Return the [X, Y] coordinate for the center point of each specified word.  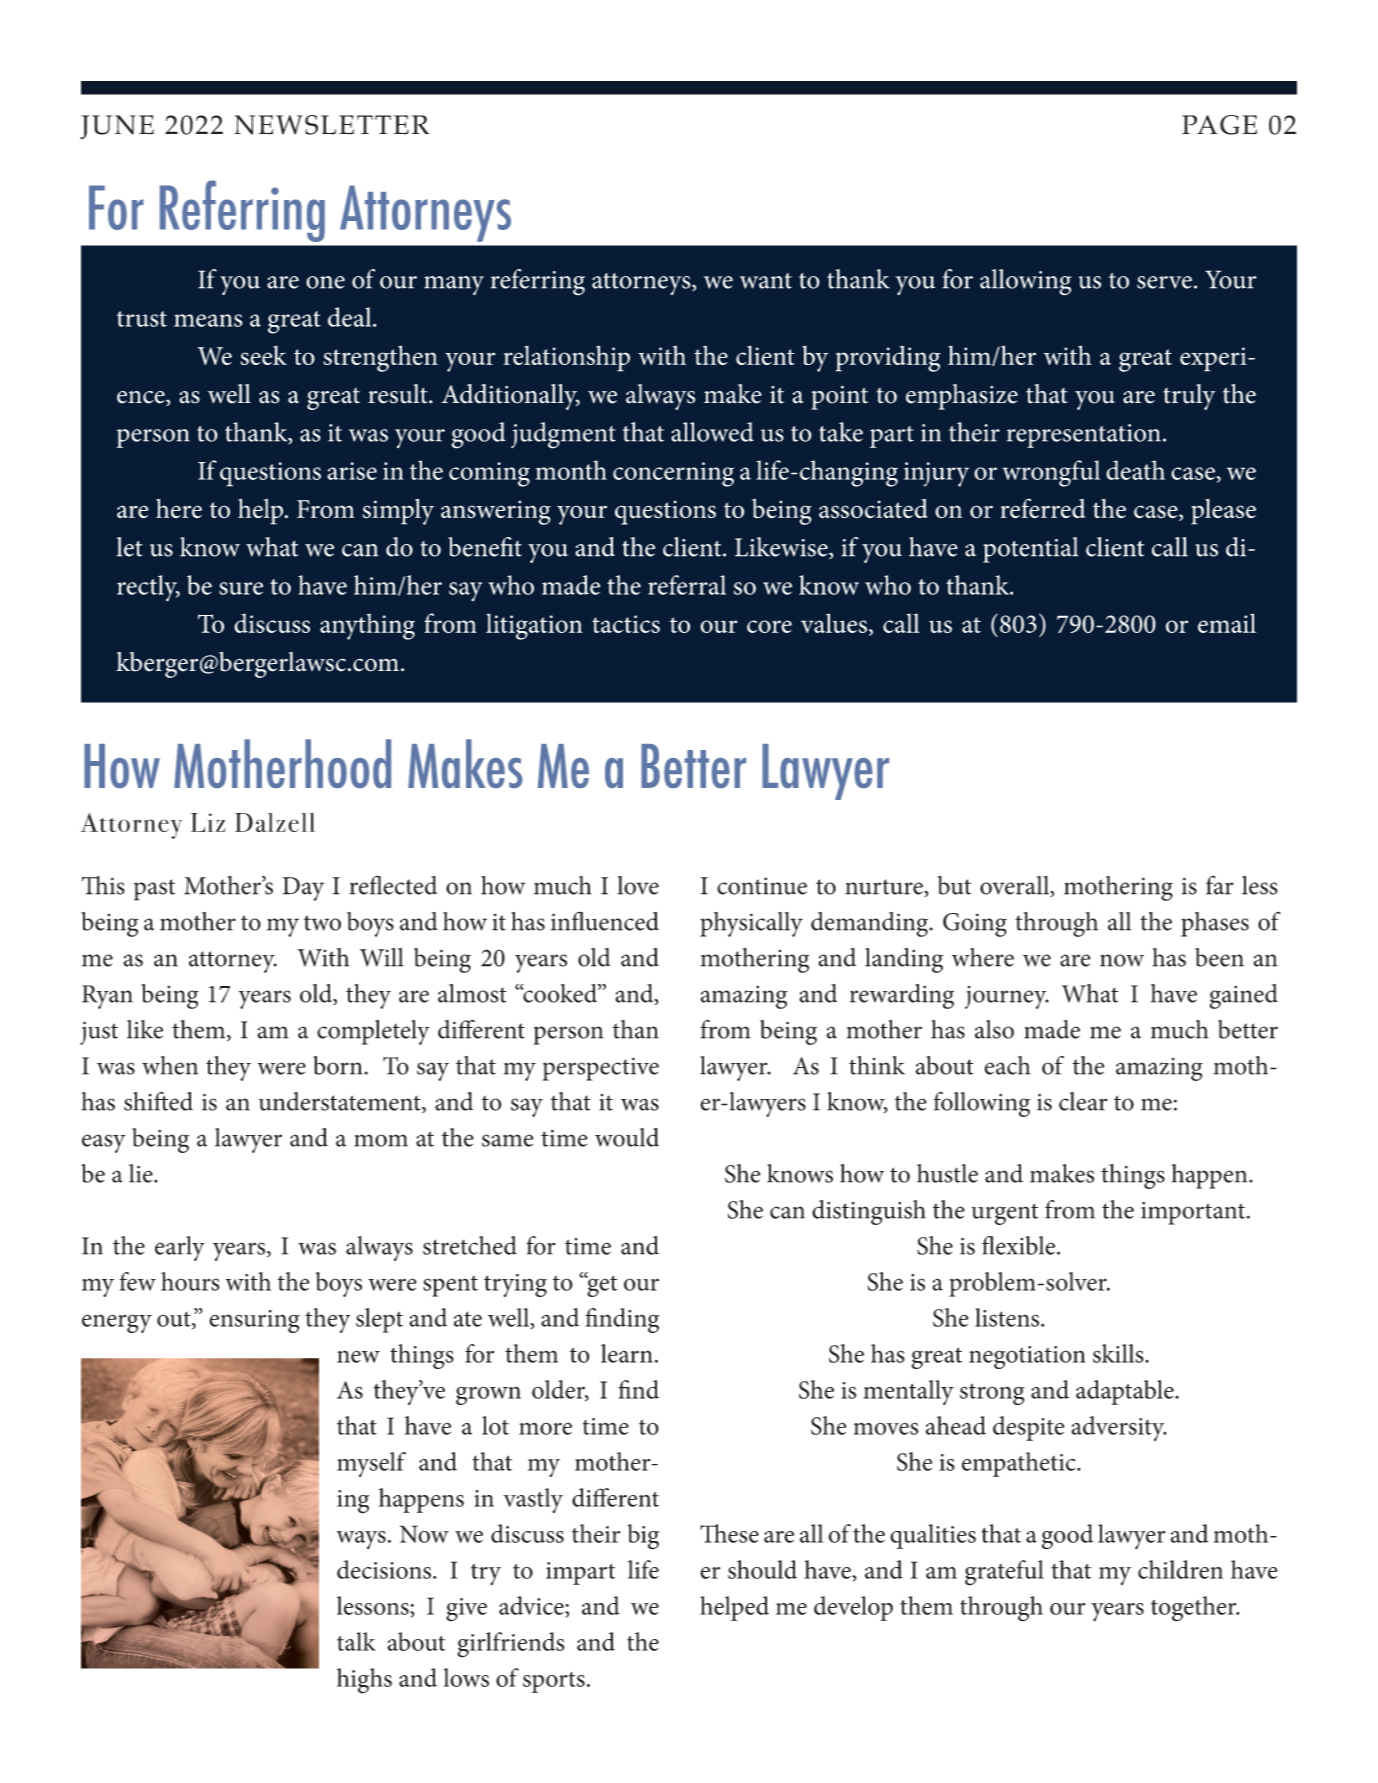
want [766, 281]
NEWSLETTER [331, 125]
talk [356, 1641]
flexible [1020, 1245]
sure [241, 588]
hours [190, 1281]
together [1195, 1609]
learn [627, 1353]
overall [1016, 886]
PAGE [1219, 125]
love [638, 885]
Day [303, 889]
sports [554, 1682]
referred [1043, 508]
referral [687, 585]
